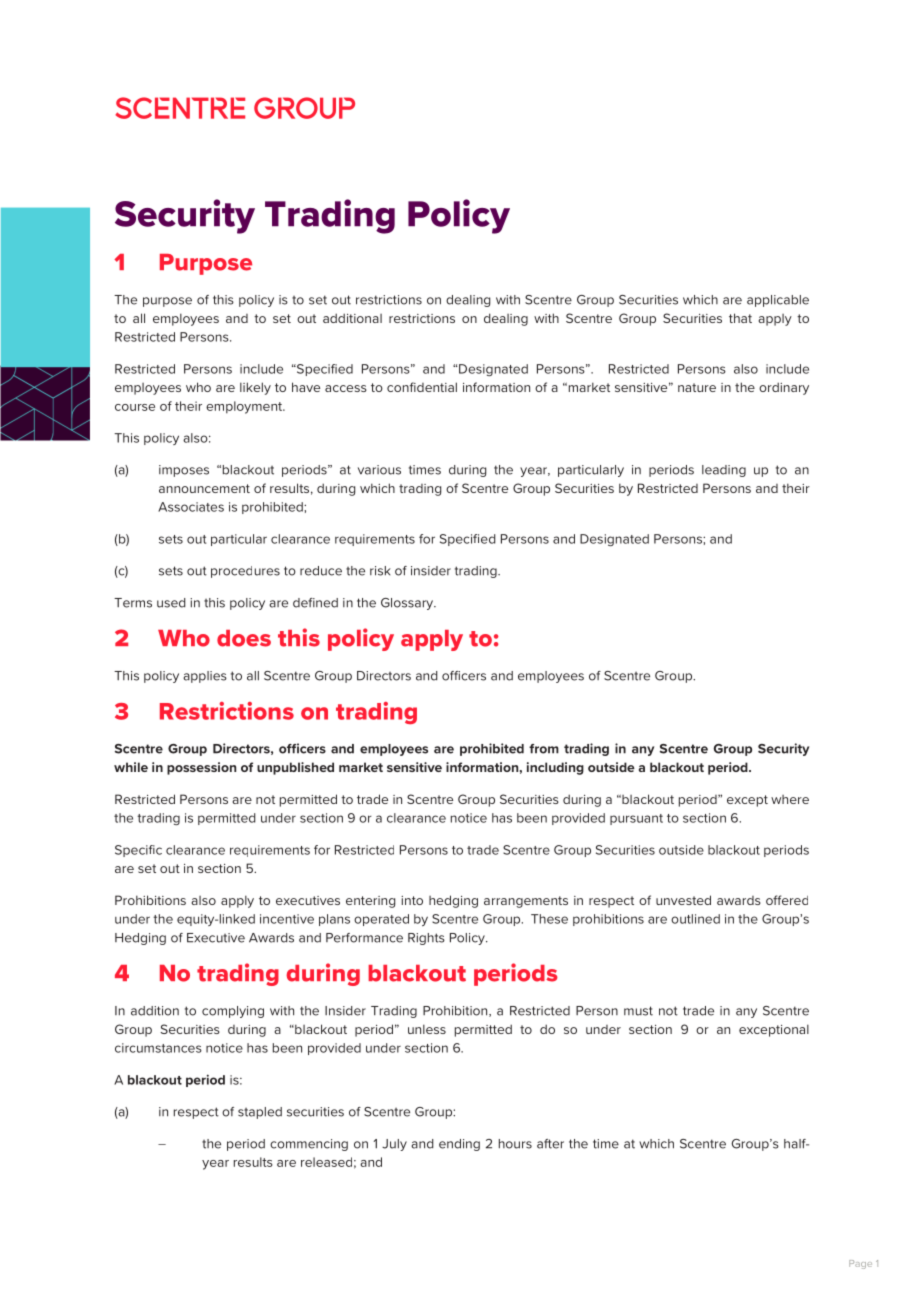  I want to click on arrangements, so click(526, 902).
